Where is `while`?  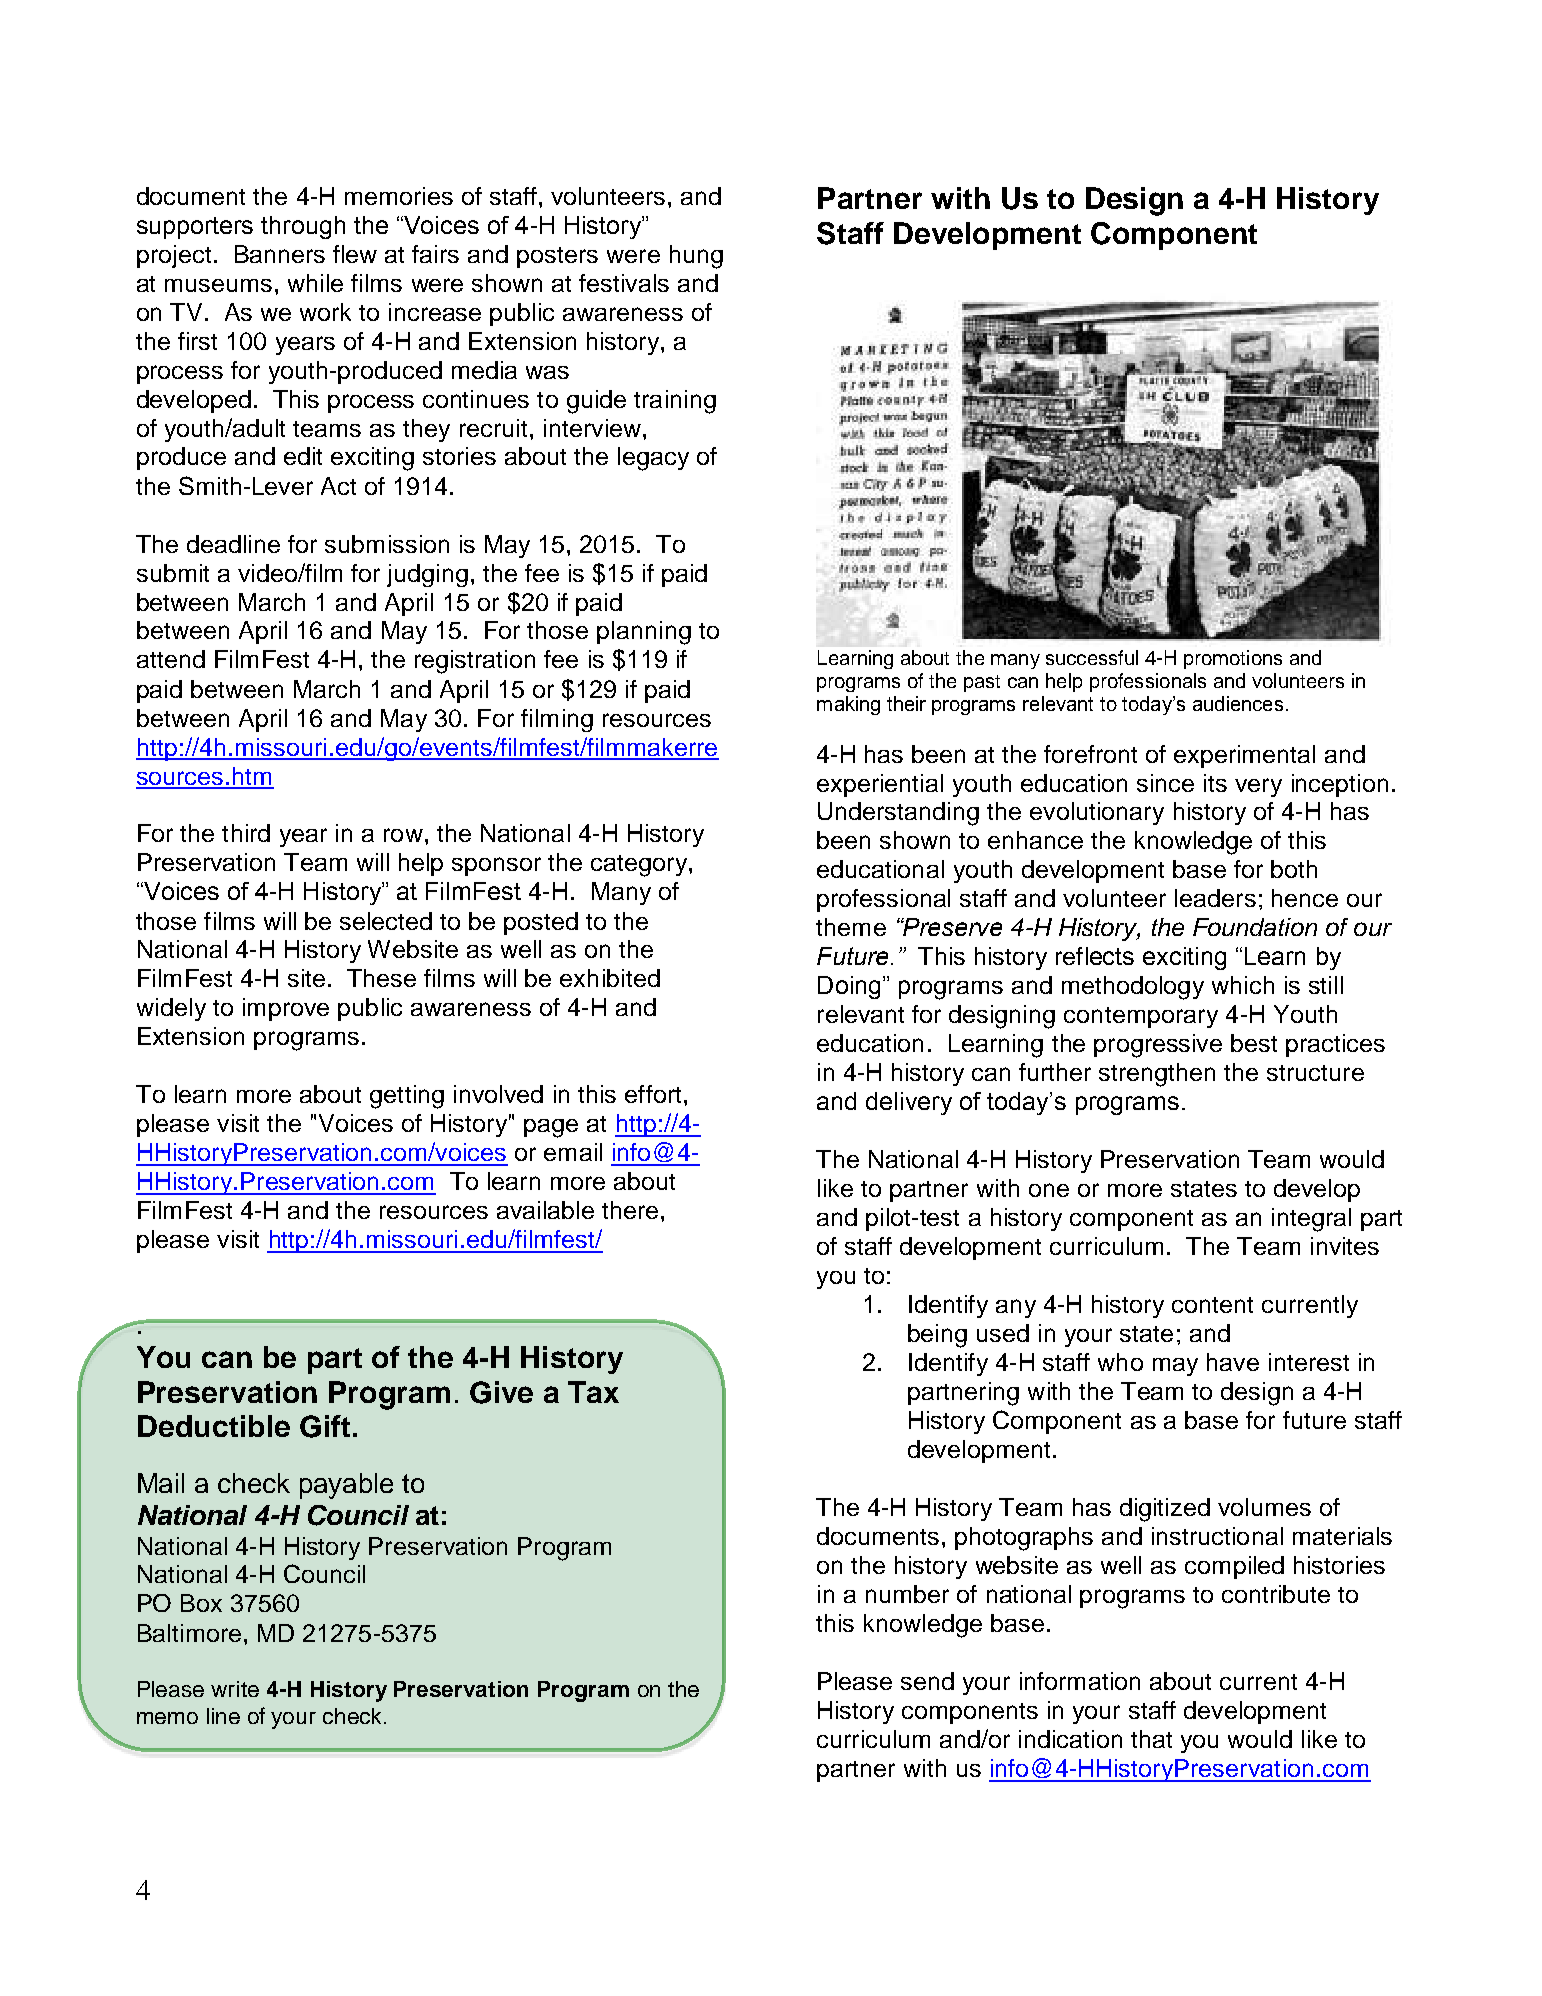 while is located at coordinates (315, 283).
